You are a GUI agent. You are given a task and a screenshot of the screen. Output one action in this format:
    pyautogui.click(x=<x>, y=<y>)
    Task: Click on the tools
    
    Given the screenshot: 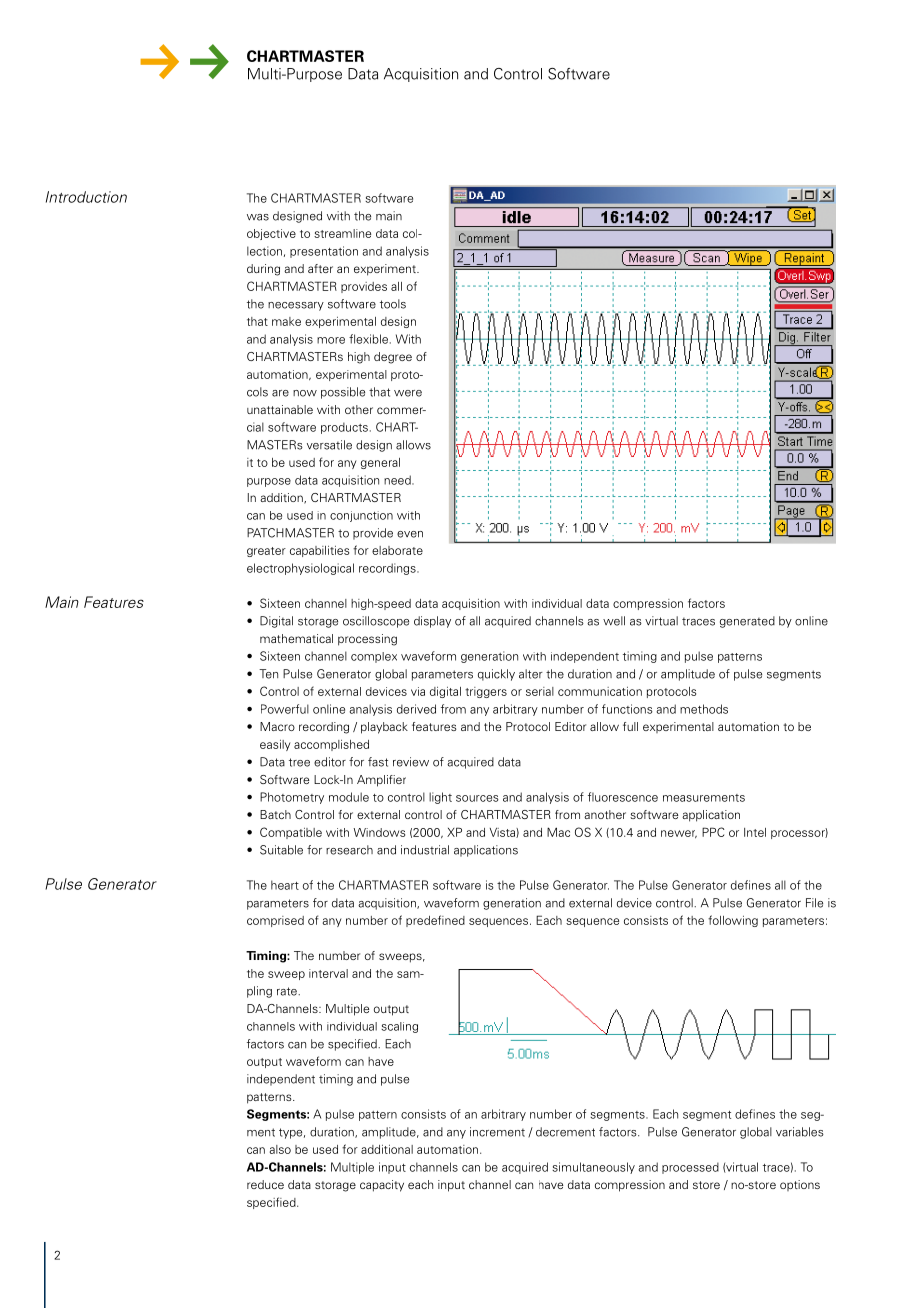 What is the action you would take?
    pyautogui.click(x=393, y=304)
